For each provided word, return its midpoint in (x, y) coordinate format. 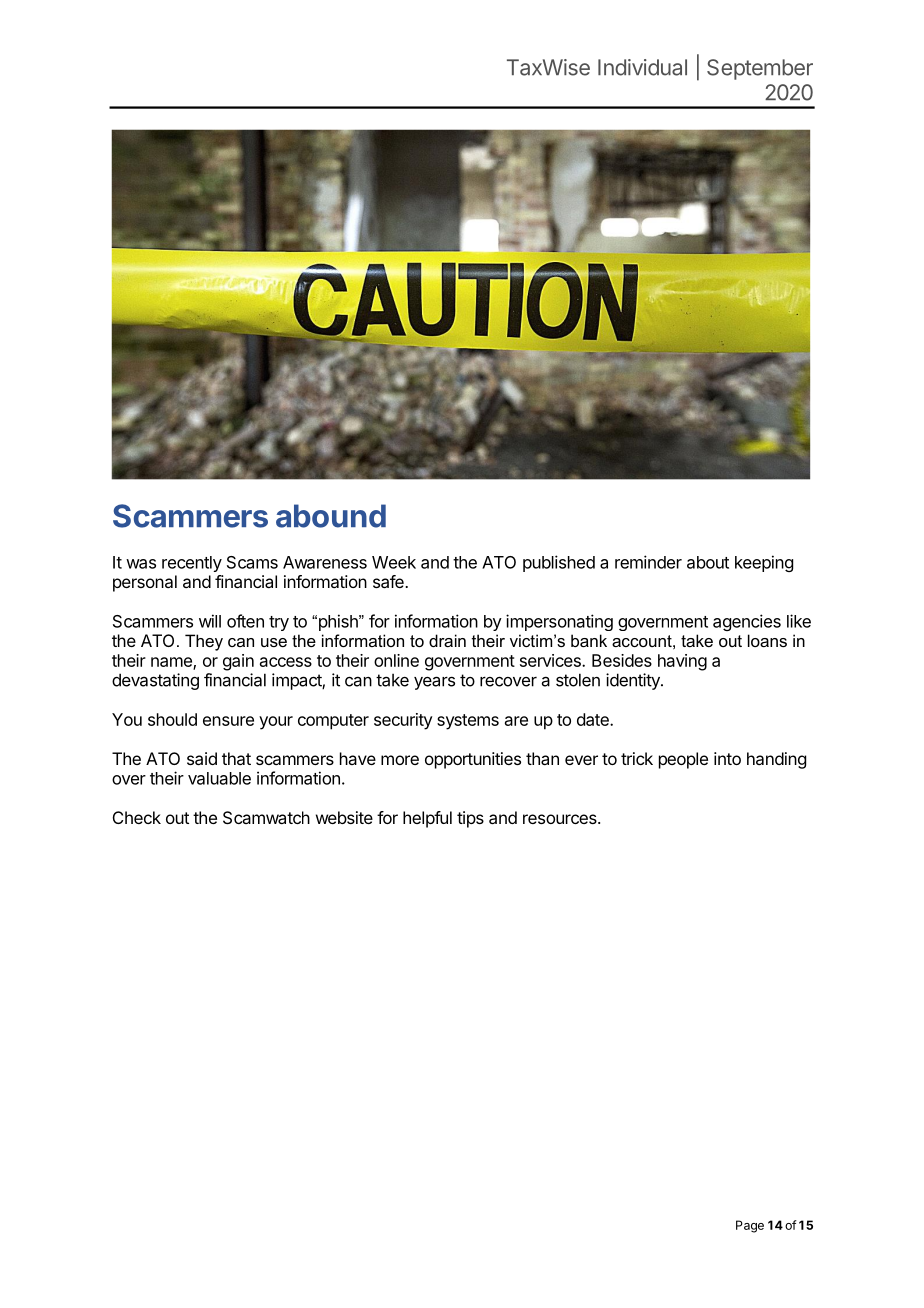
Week (394, 562)
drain (447, 640)
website (344, 817)
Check (137, 817)
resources (561, 819)
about (708, 562)
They (204, 642)
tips (470, 819)
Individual (642, 67)
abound (331, 516)
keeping (764, 563)
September (760, 69)
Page (750, 1226)
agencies (747, 622)
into (727, 758)
